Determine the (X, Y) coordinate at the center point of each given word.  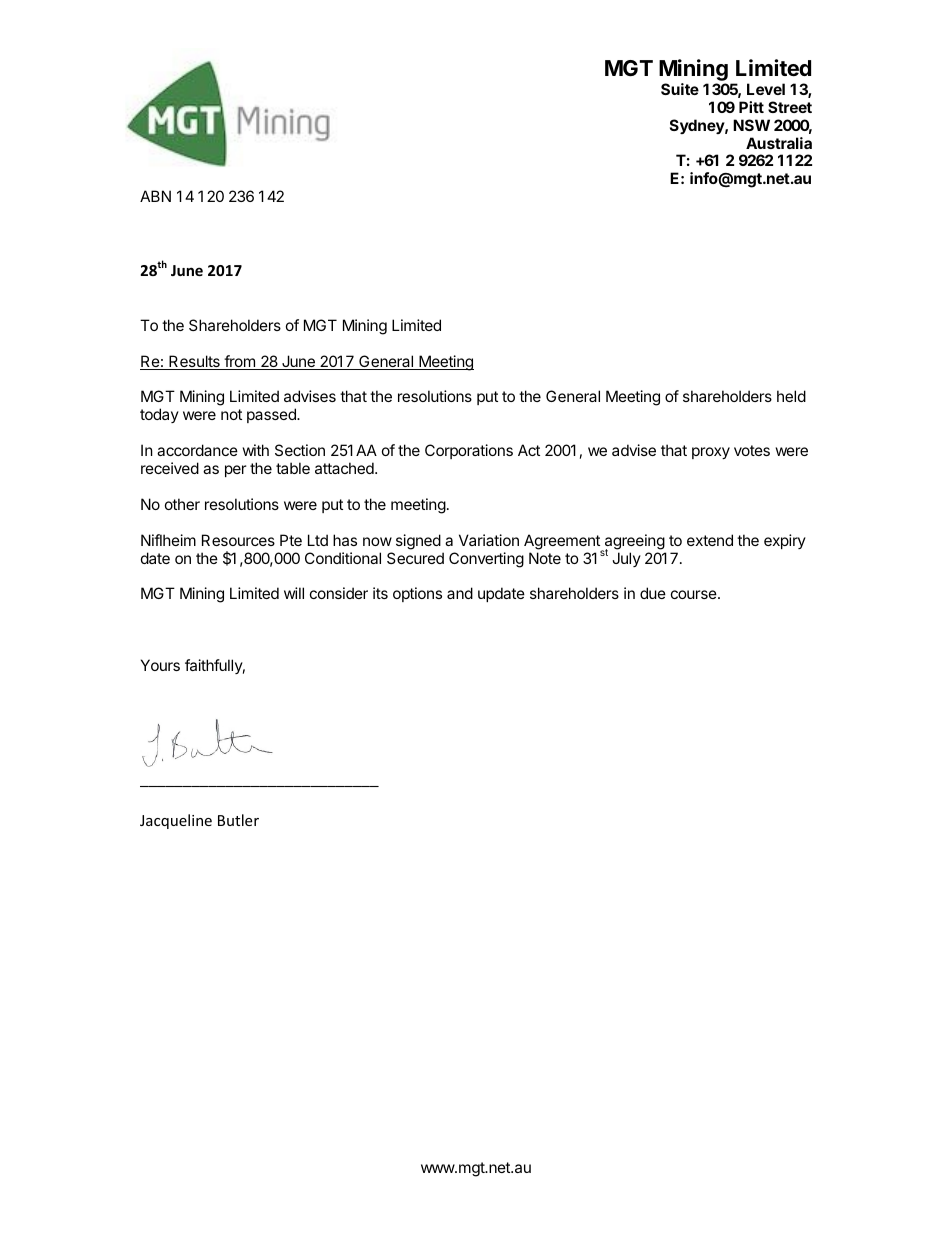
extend (710, 540)
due (653, 593)
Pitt (751, 107)
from (239, 362)
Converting (486, 560)
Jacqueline (176, 821)
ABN (155, 196)
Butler (238, 820)
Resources (238, 540)
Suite (680, 89)
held (791, 396)
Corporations (469, 451)
